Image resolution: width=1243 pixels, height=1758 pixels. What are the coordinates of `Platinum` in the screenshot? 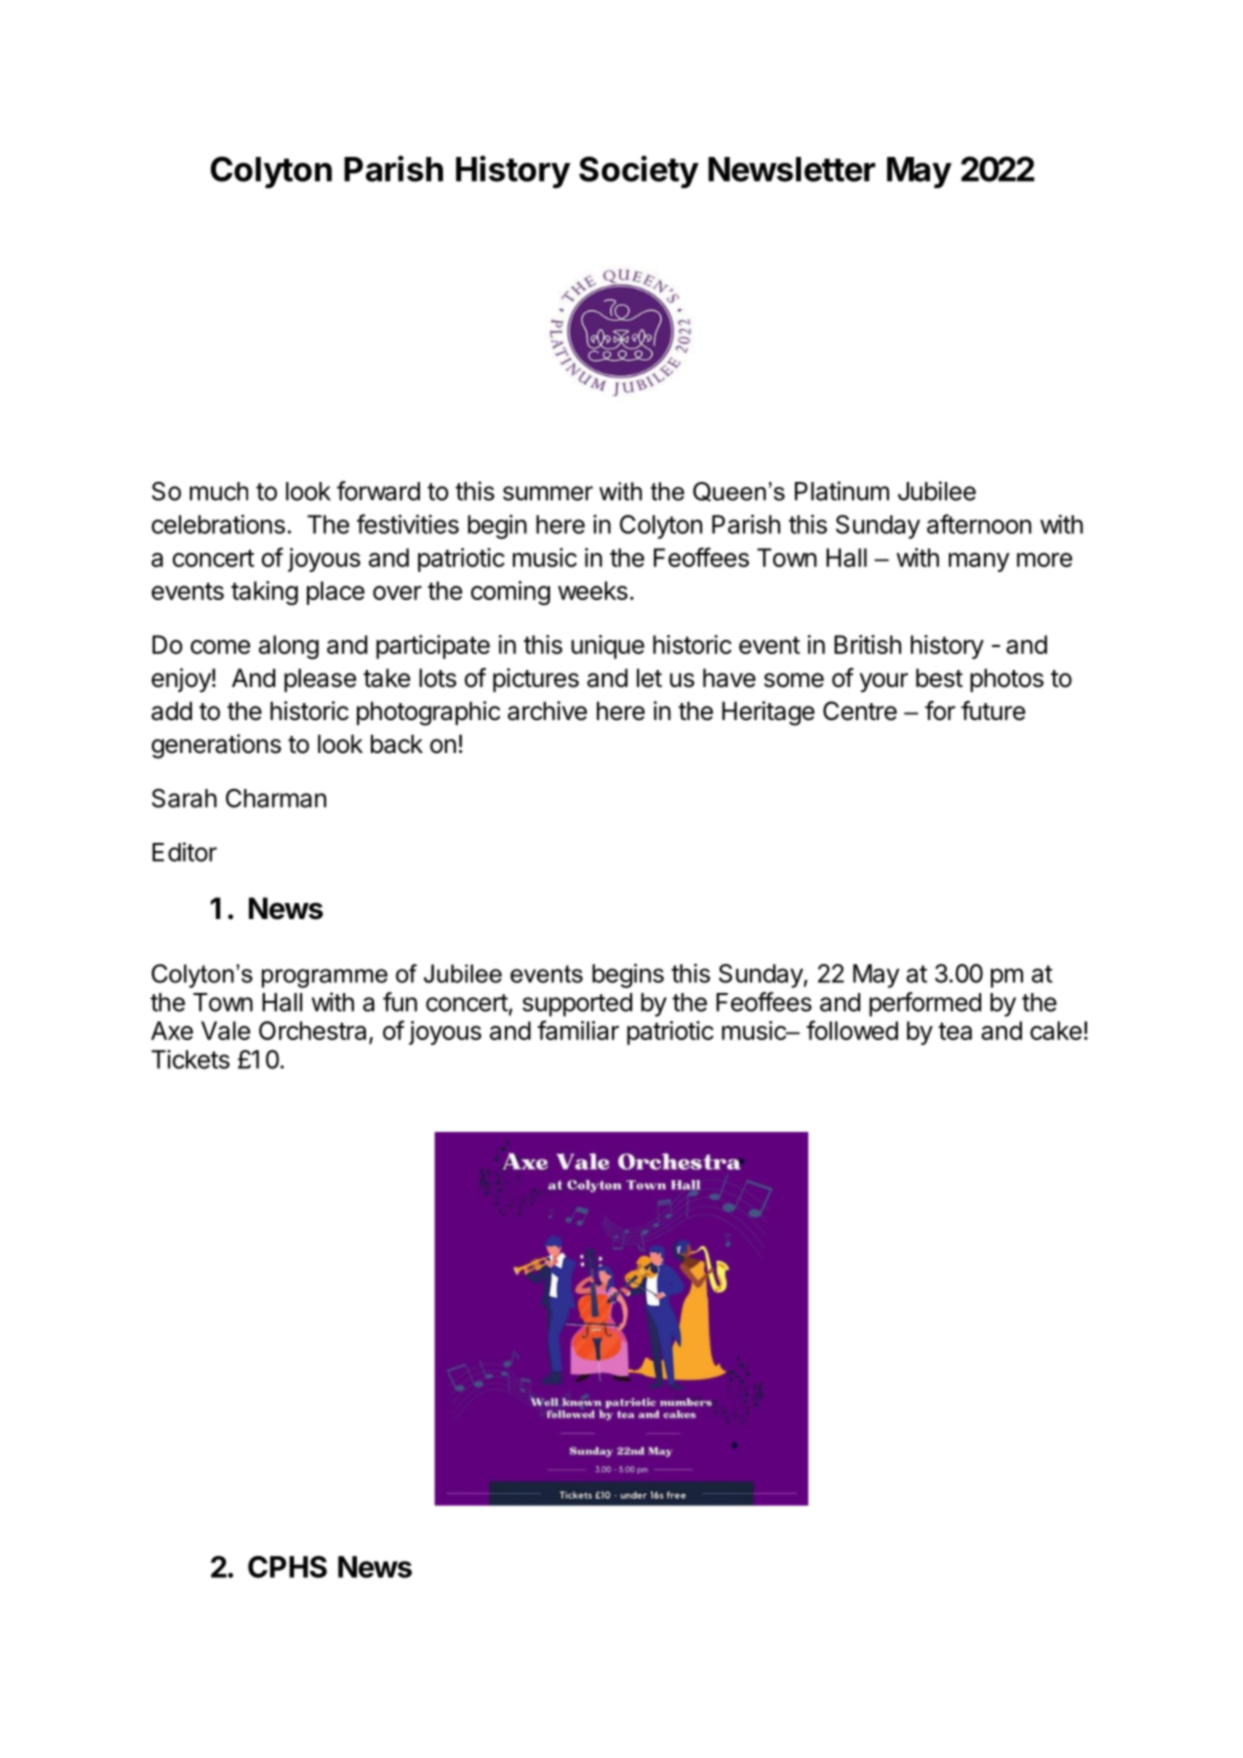 It's located at (842, 491).
